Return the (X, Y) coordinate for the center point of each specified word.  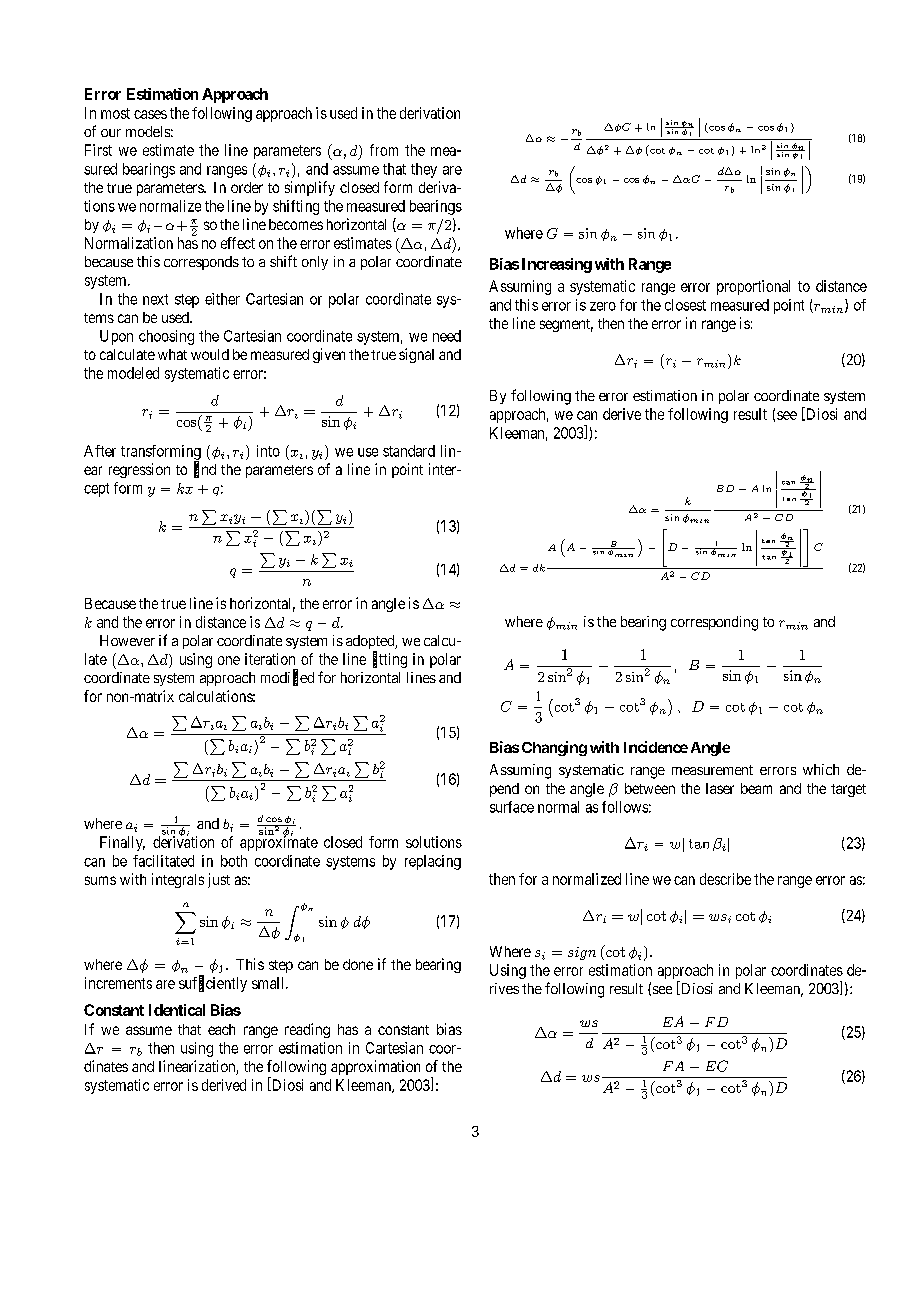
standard (409, 451)
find (205, 470)
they (424, 170)
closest (685, 305)
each (221, 1029)
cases (150, 114)
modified (287, 678)
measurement (712, 770)
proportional (753, 287)
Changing (554, 748)
